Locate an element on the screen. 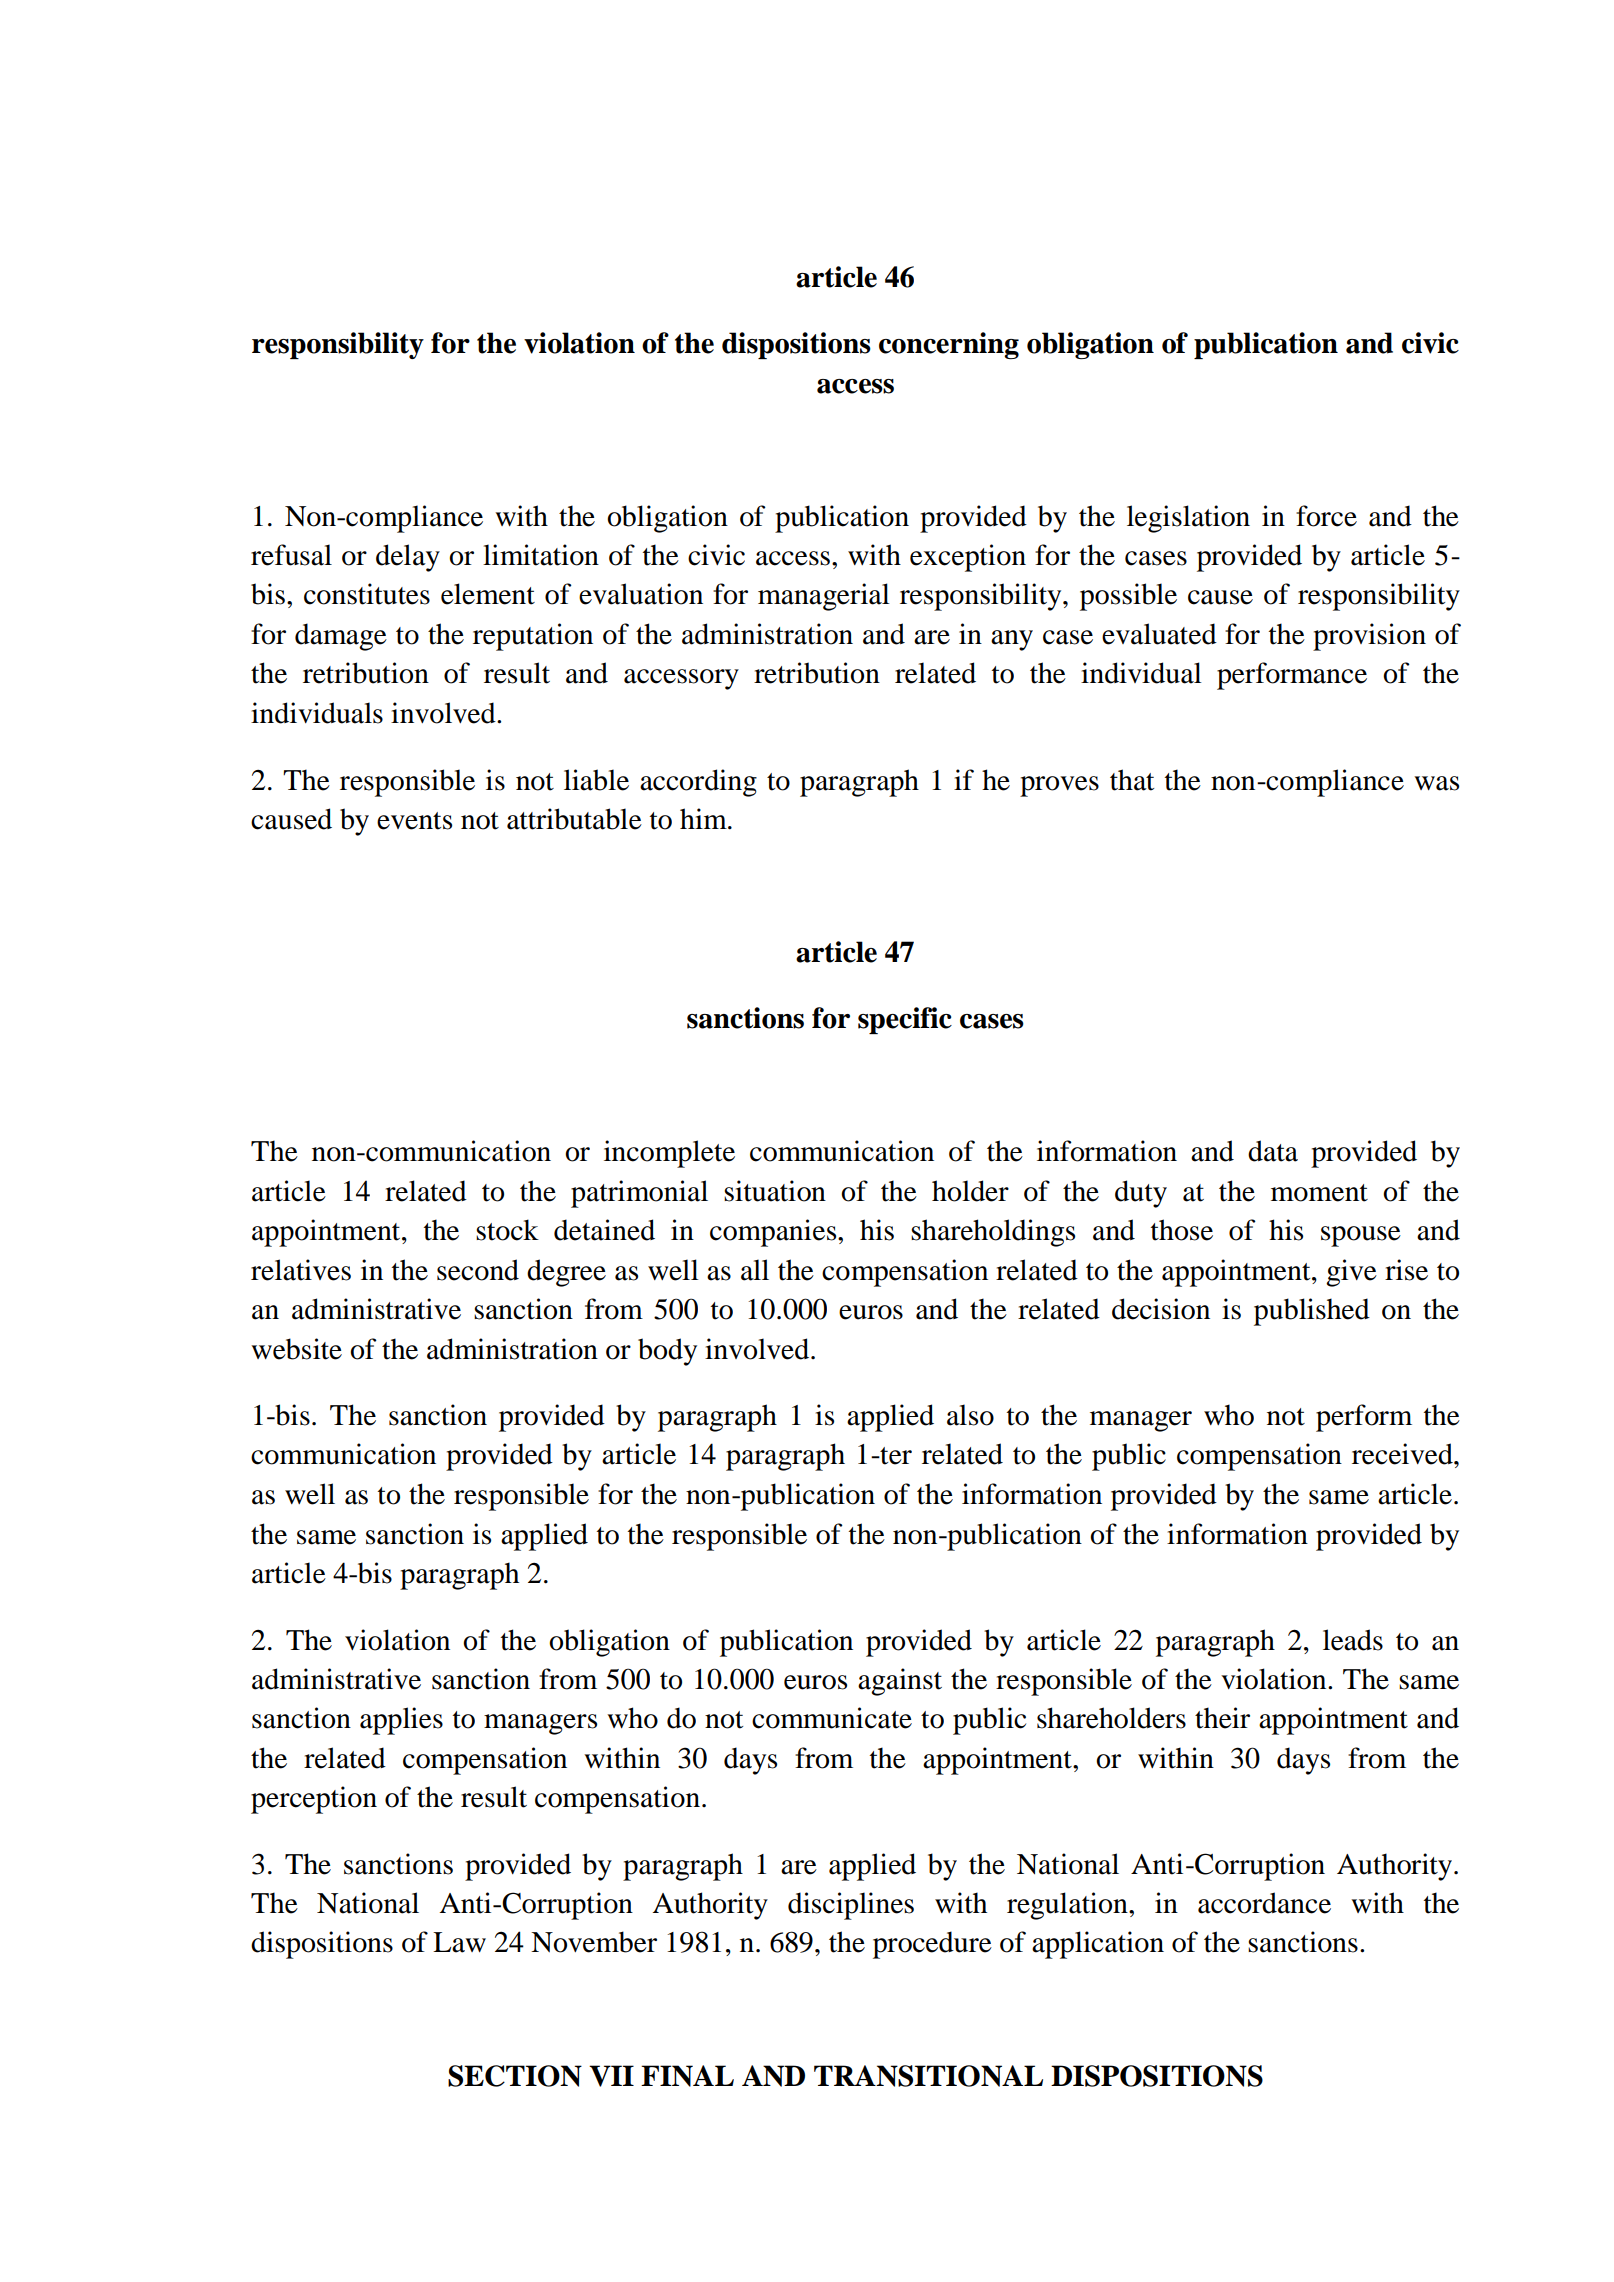 The height and width of the screenshot is (2282, 1614). delay is located at coordinates (408, 558).
